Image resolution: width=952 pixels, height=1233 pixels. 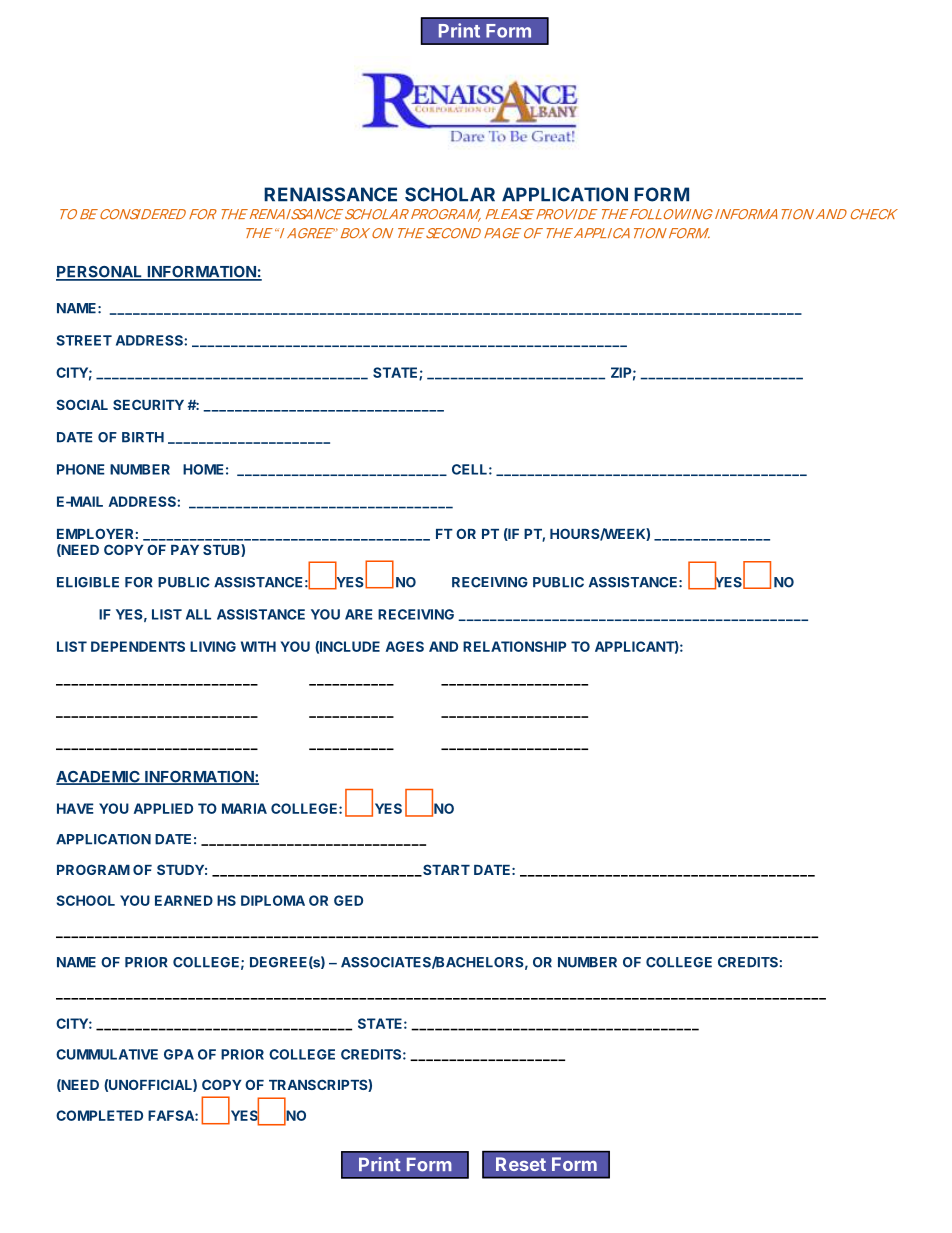 I want to click on COMPLETED, so click(x=99, y=1115).
